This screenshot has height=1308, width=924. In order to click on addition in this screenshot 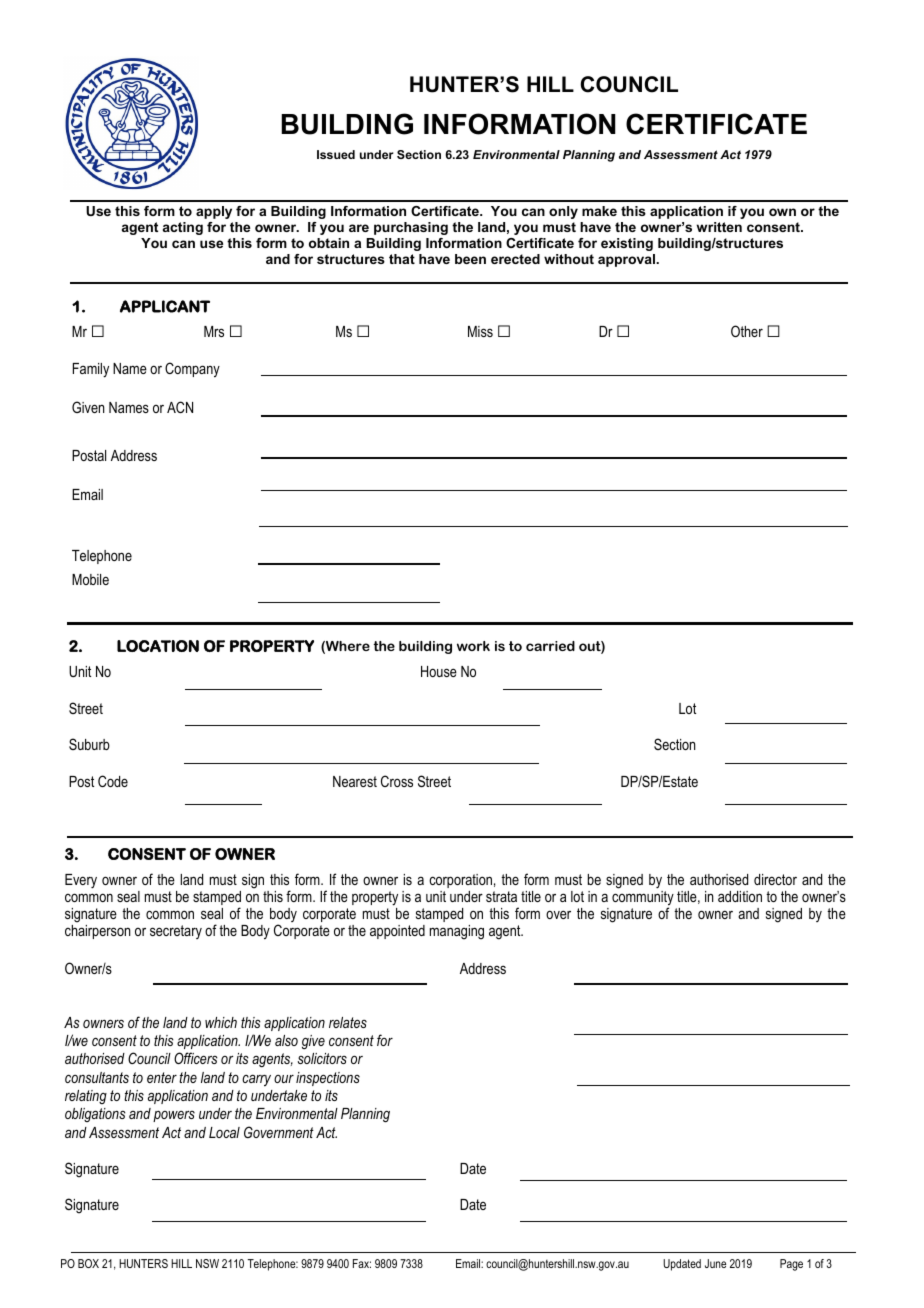, I will do `click(740, 896)`.
